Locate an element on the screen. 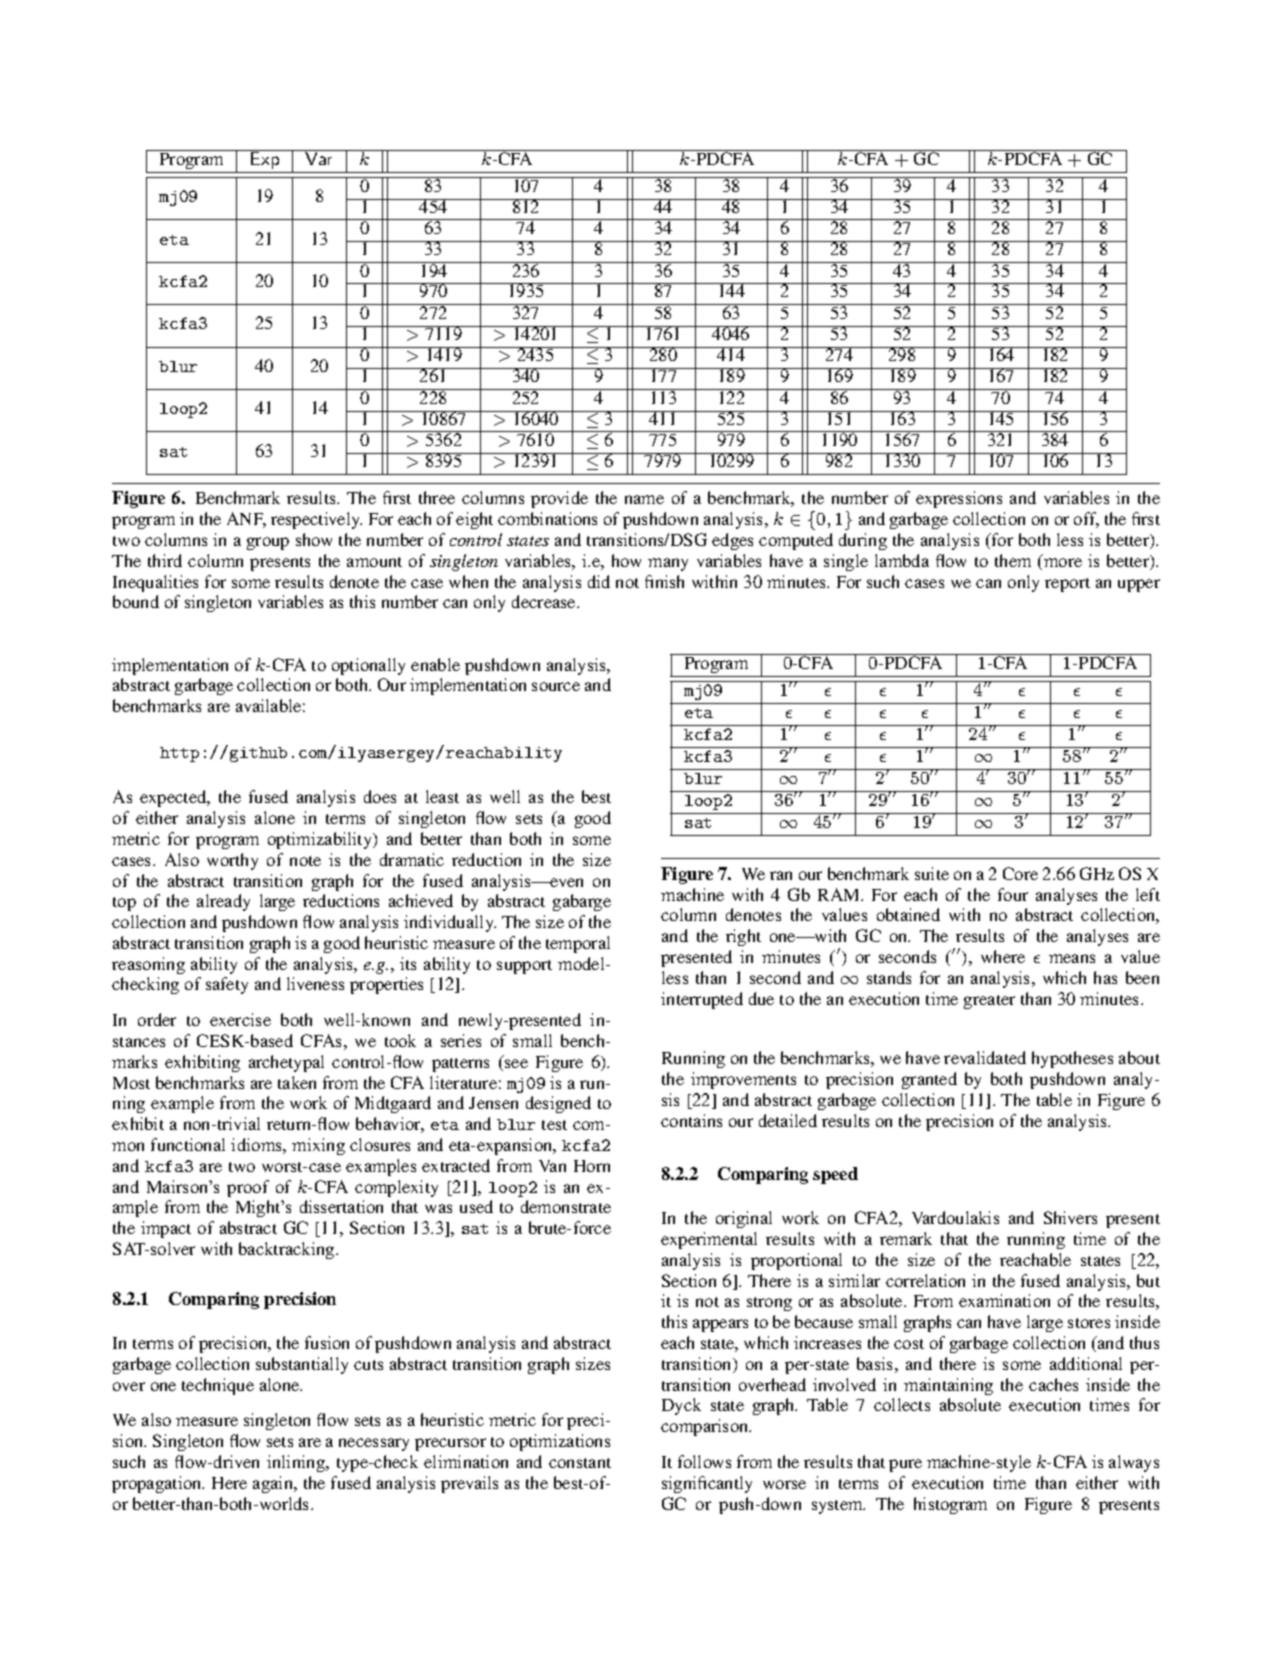 Image resolution: width=1277 pixels, height=1653 pixels. worthy is located at coordinates (232, 861).
